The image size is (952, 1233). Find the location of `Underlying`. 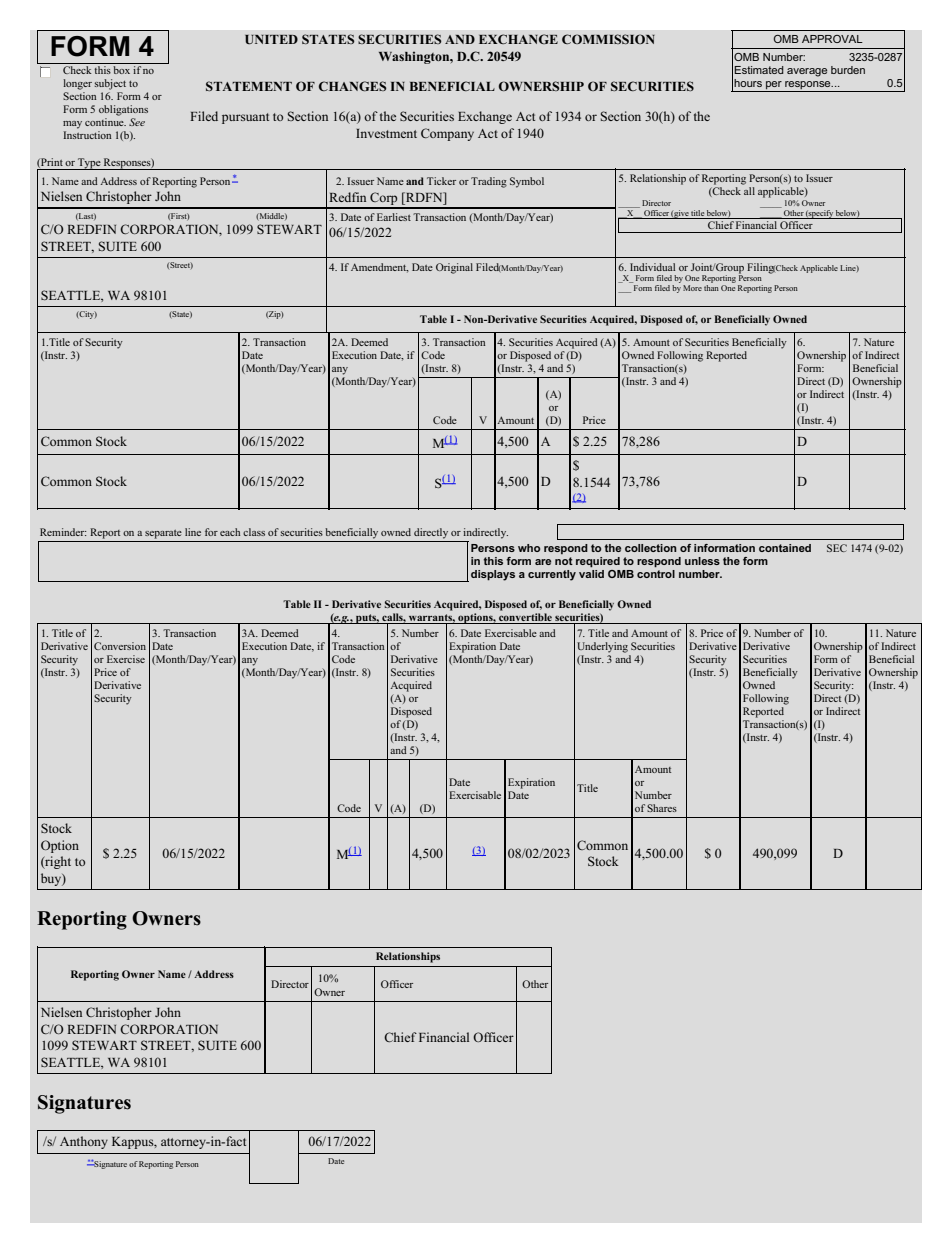

Underlying is located at coordinates (602, 647).
